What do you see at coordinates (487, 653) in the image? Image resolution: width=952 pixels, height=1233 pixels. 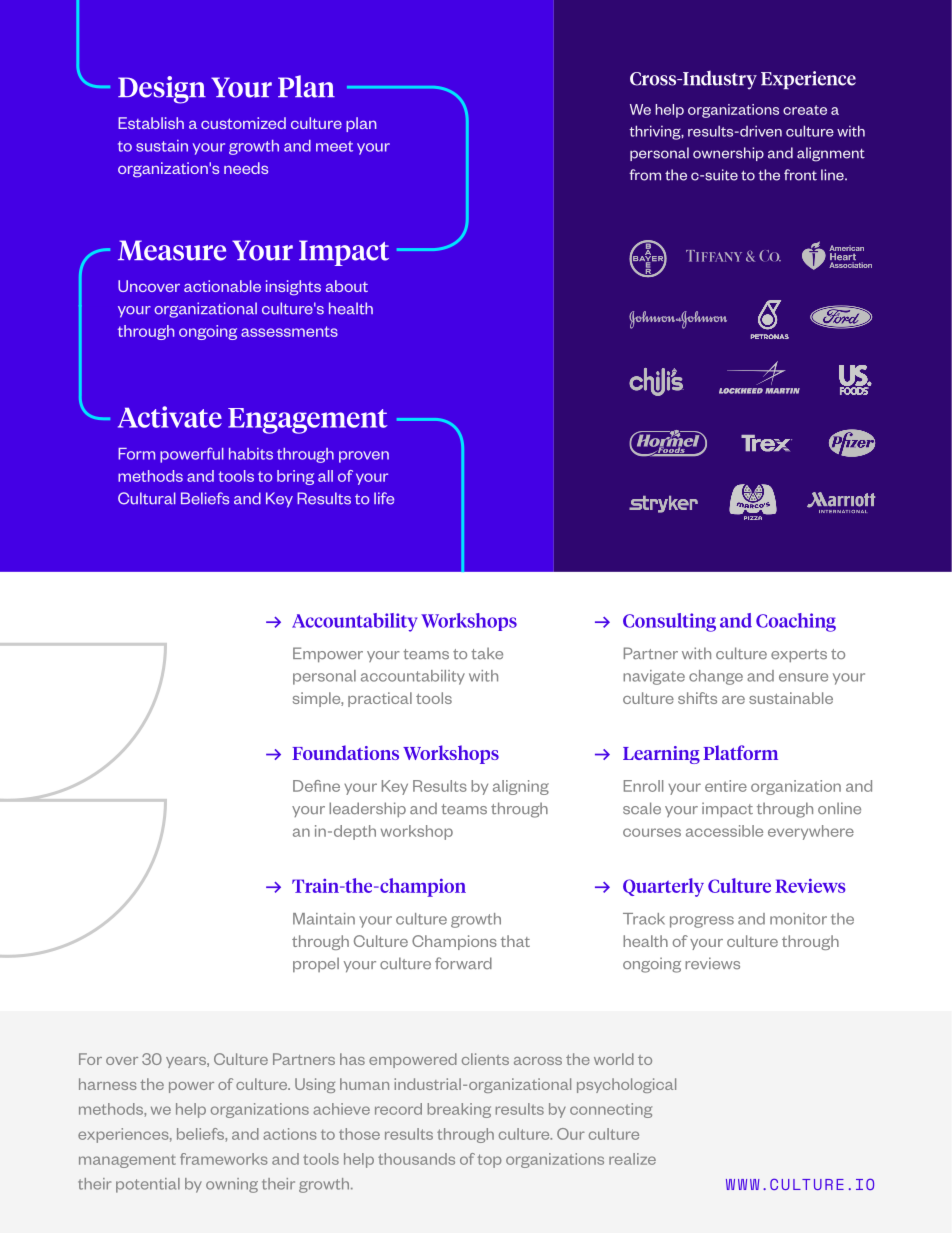 I see `take` at bounding box center [487, 653].
